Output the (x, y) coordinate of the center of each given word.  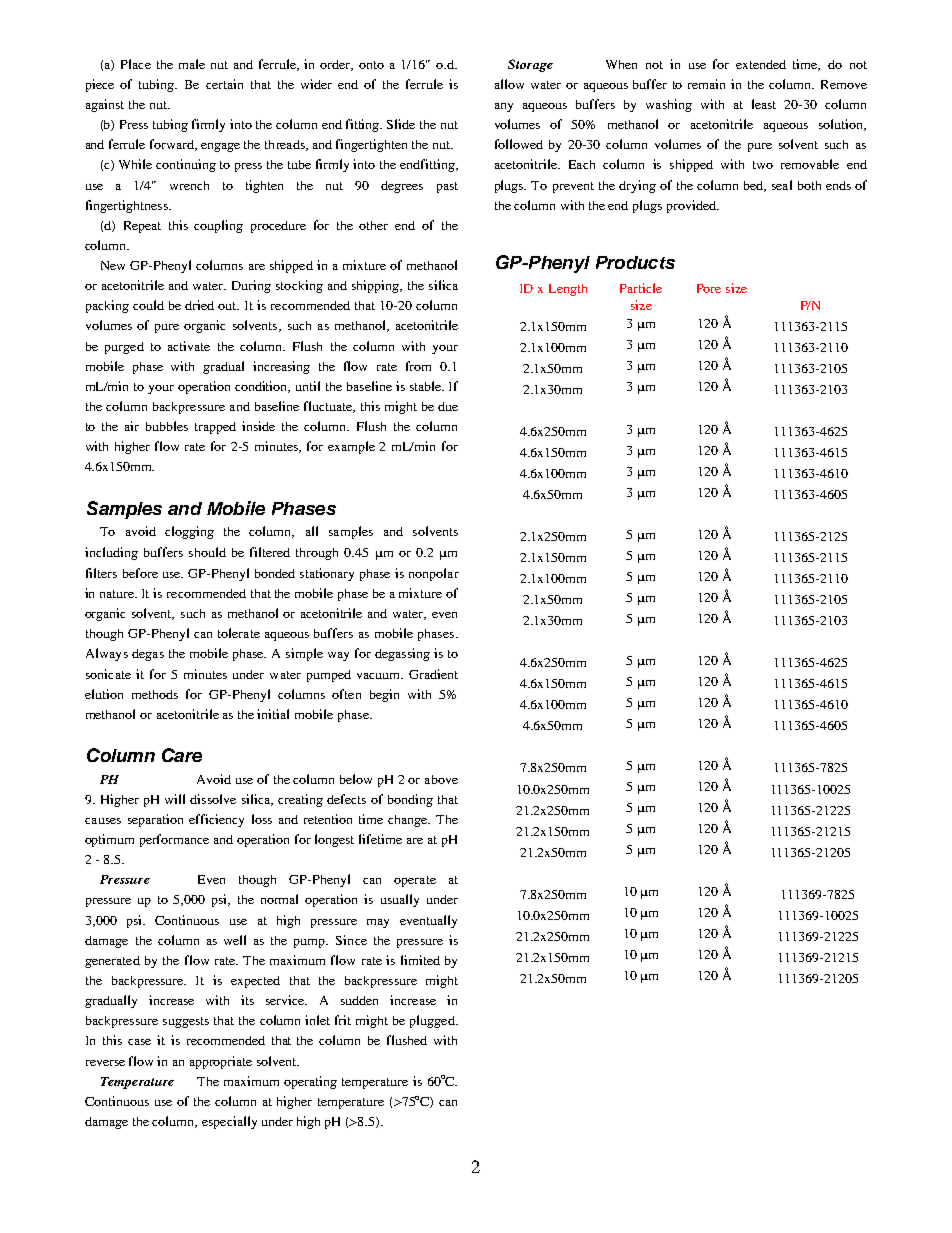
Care (182, 755)
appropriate (221, 1062)
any (504, 107)
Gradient (433, 674)
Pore (709, 288)
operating (310, 1082)
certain (224, 84)
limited (420, 960)
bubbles (167, 426)
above (441, 779)
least (764, 104)
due (448, 406)
